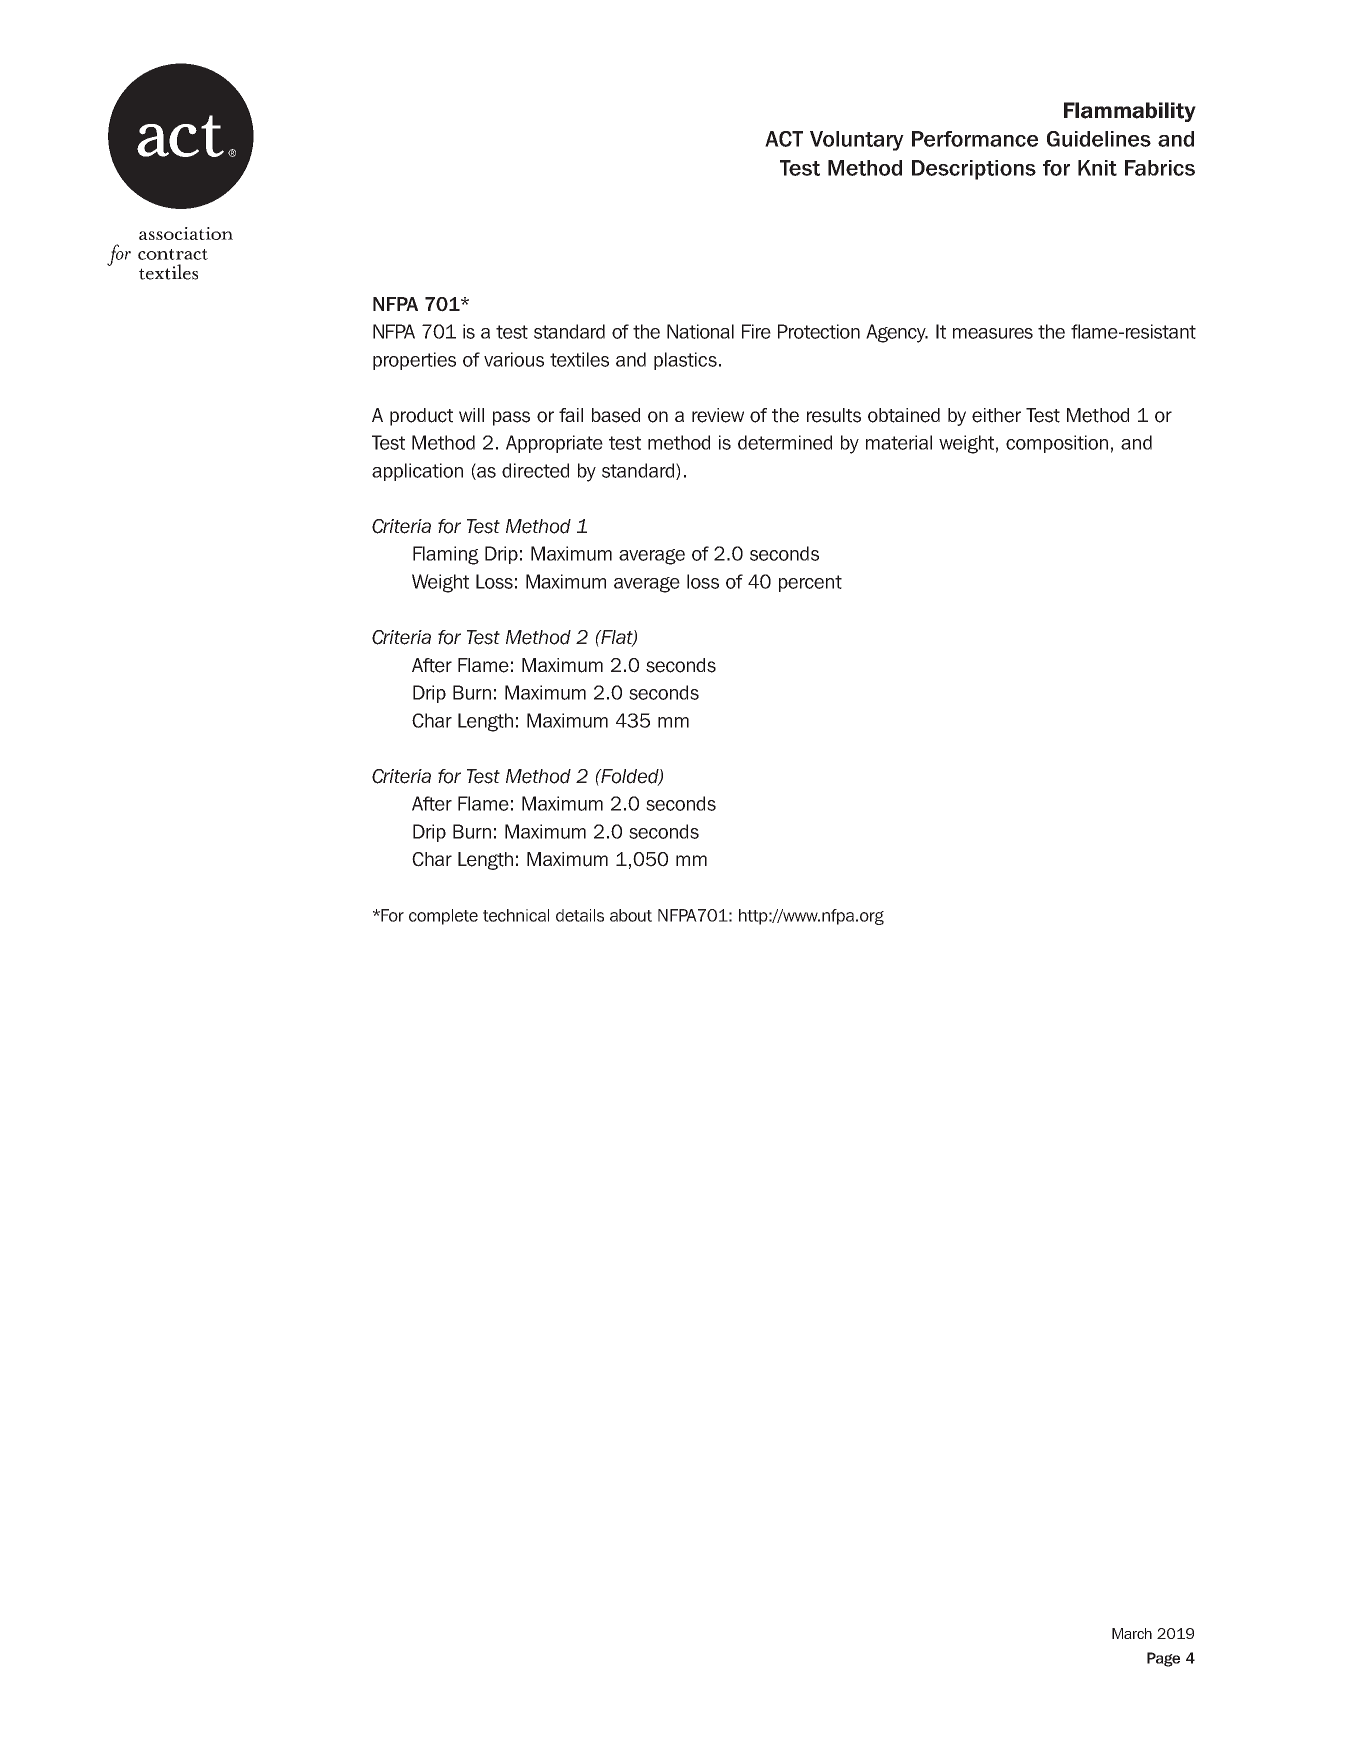 The image size is (1359, 1759). I want to click on technical, so click(516, 915).
